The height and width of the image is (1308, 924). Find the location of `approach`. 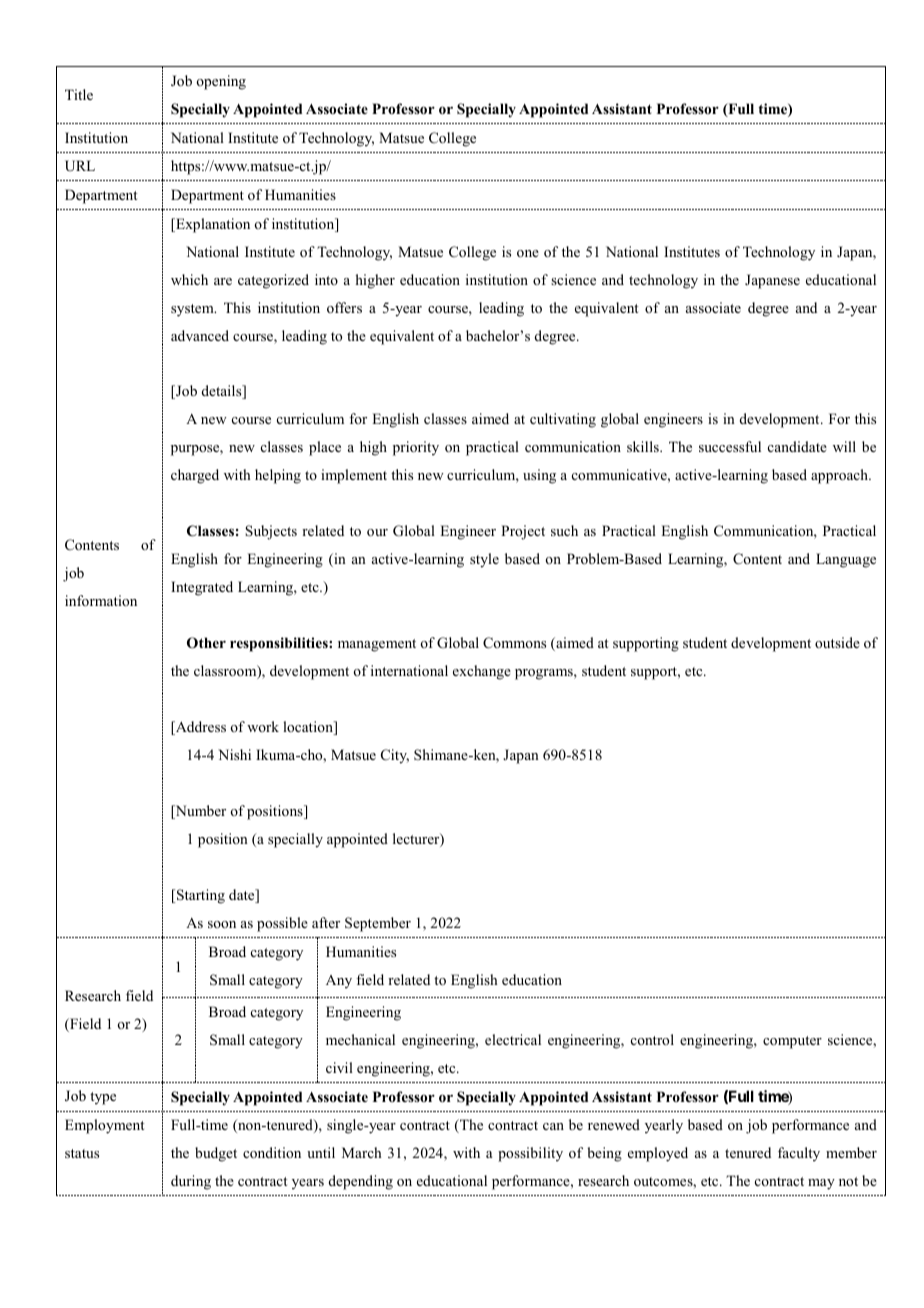

approach is located at coordinates (841, 476).
